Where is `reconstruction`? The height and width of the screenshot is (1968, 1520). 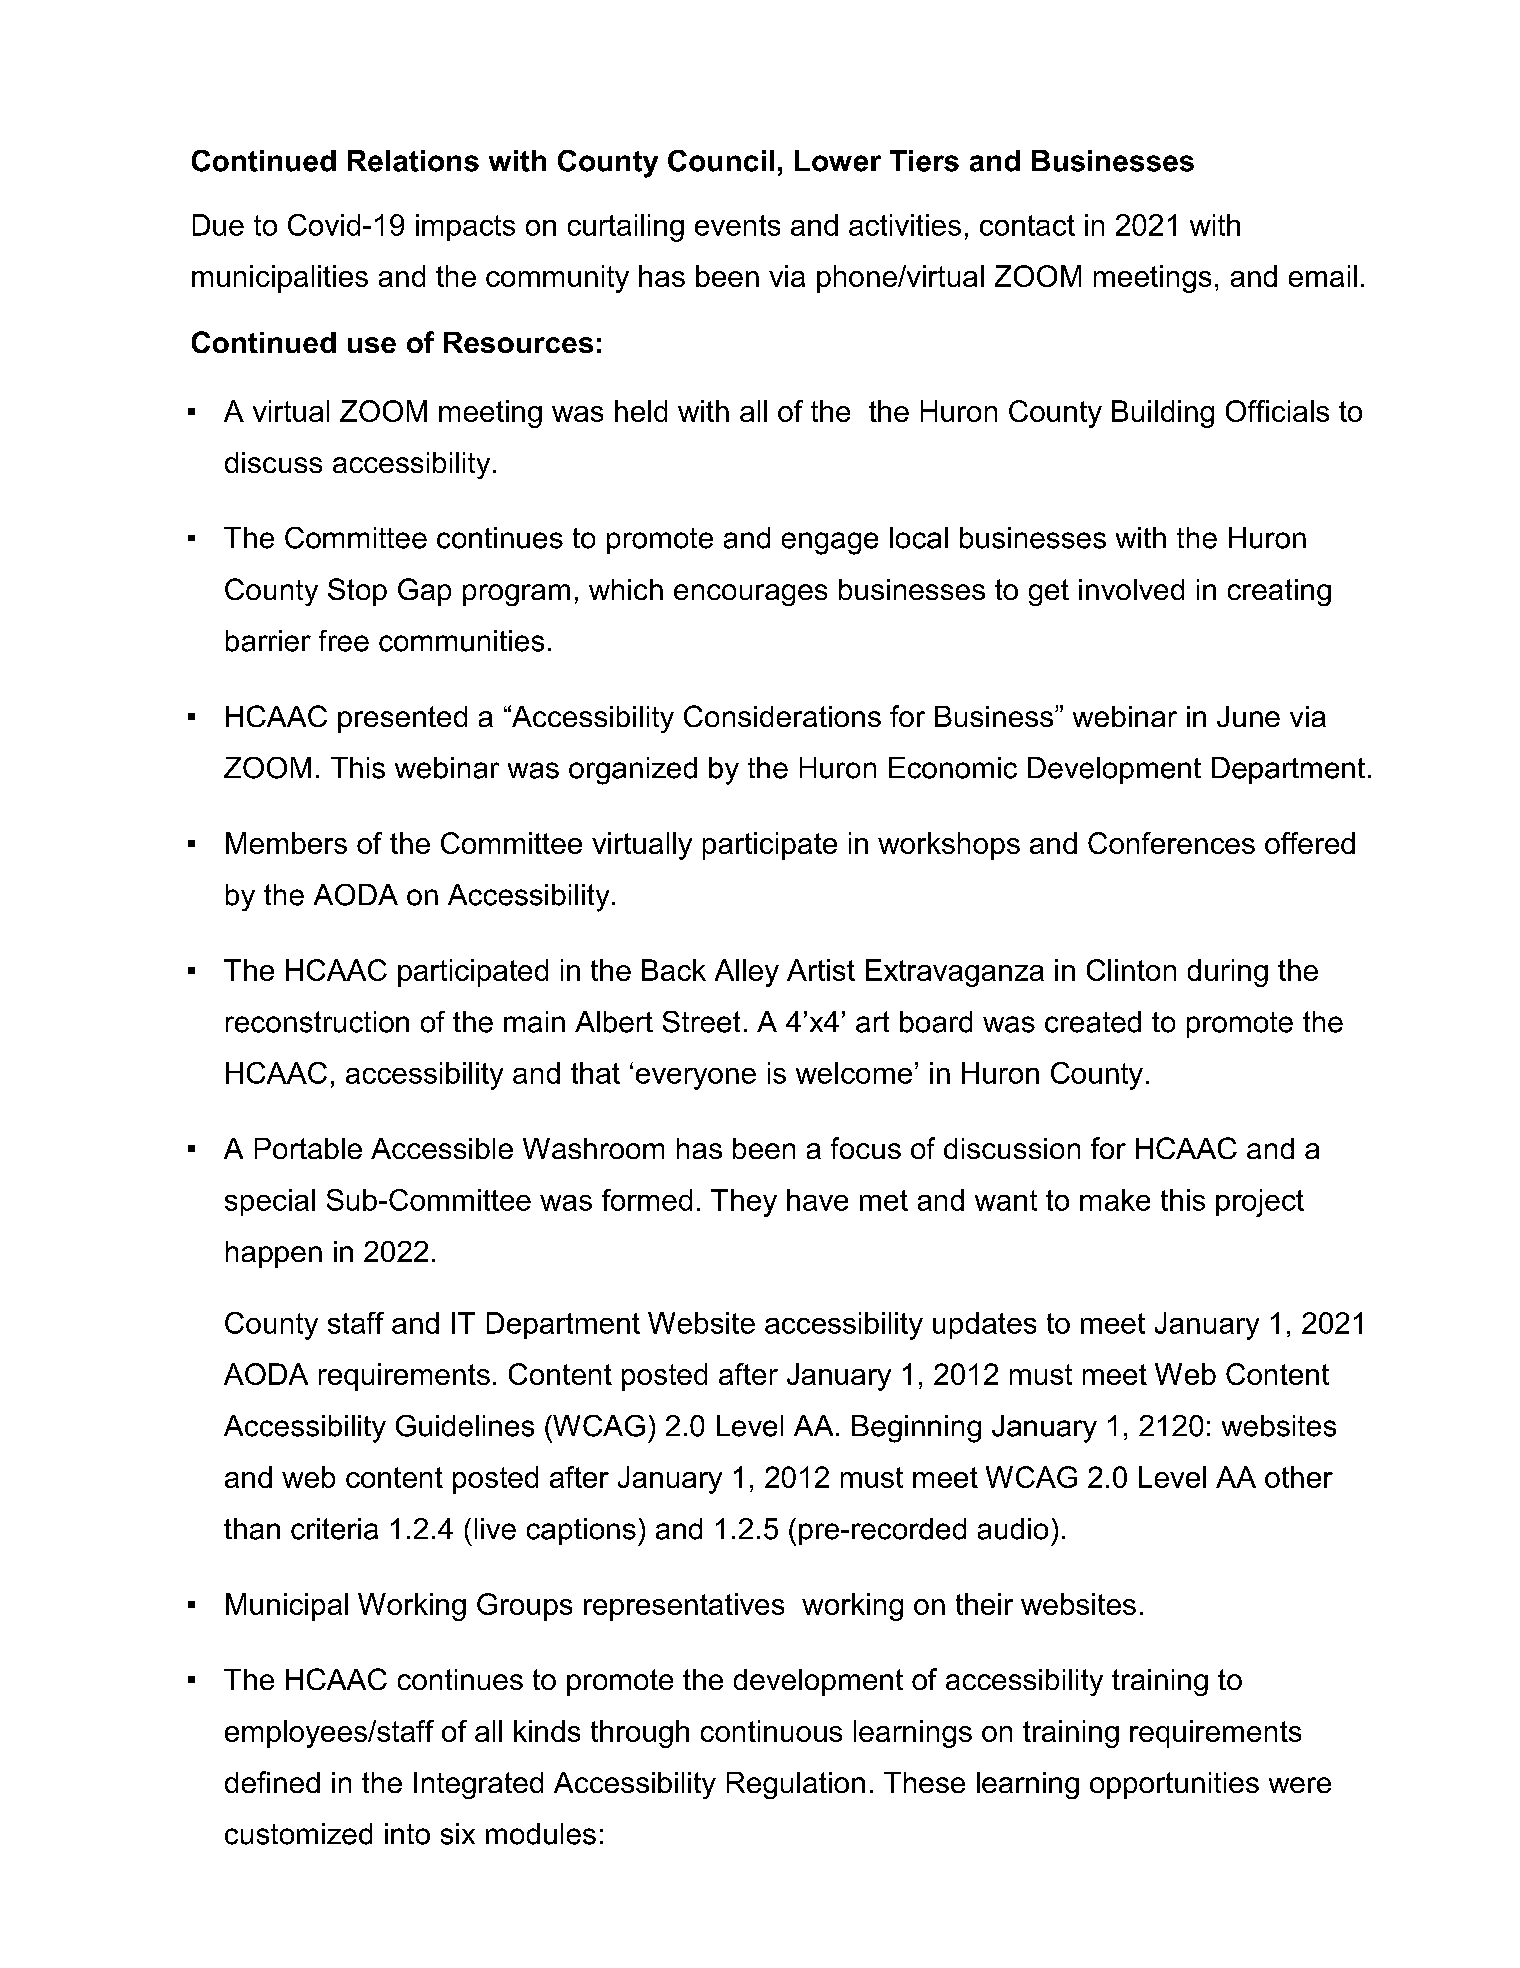
reconstruction is located at coordinates (317, 1022).
